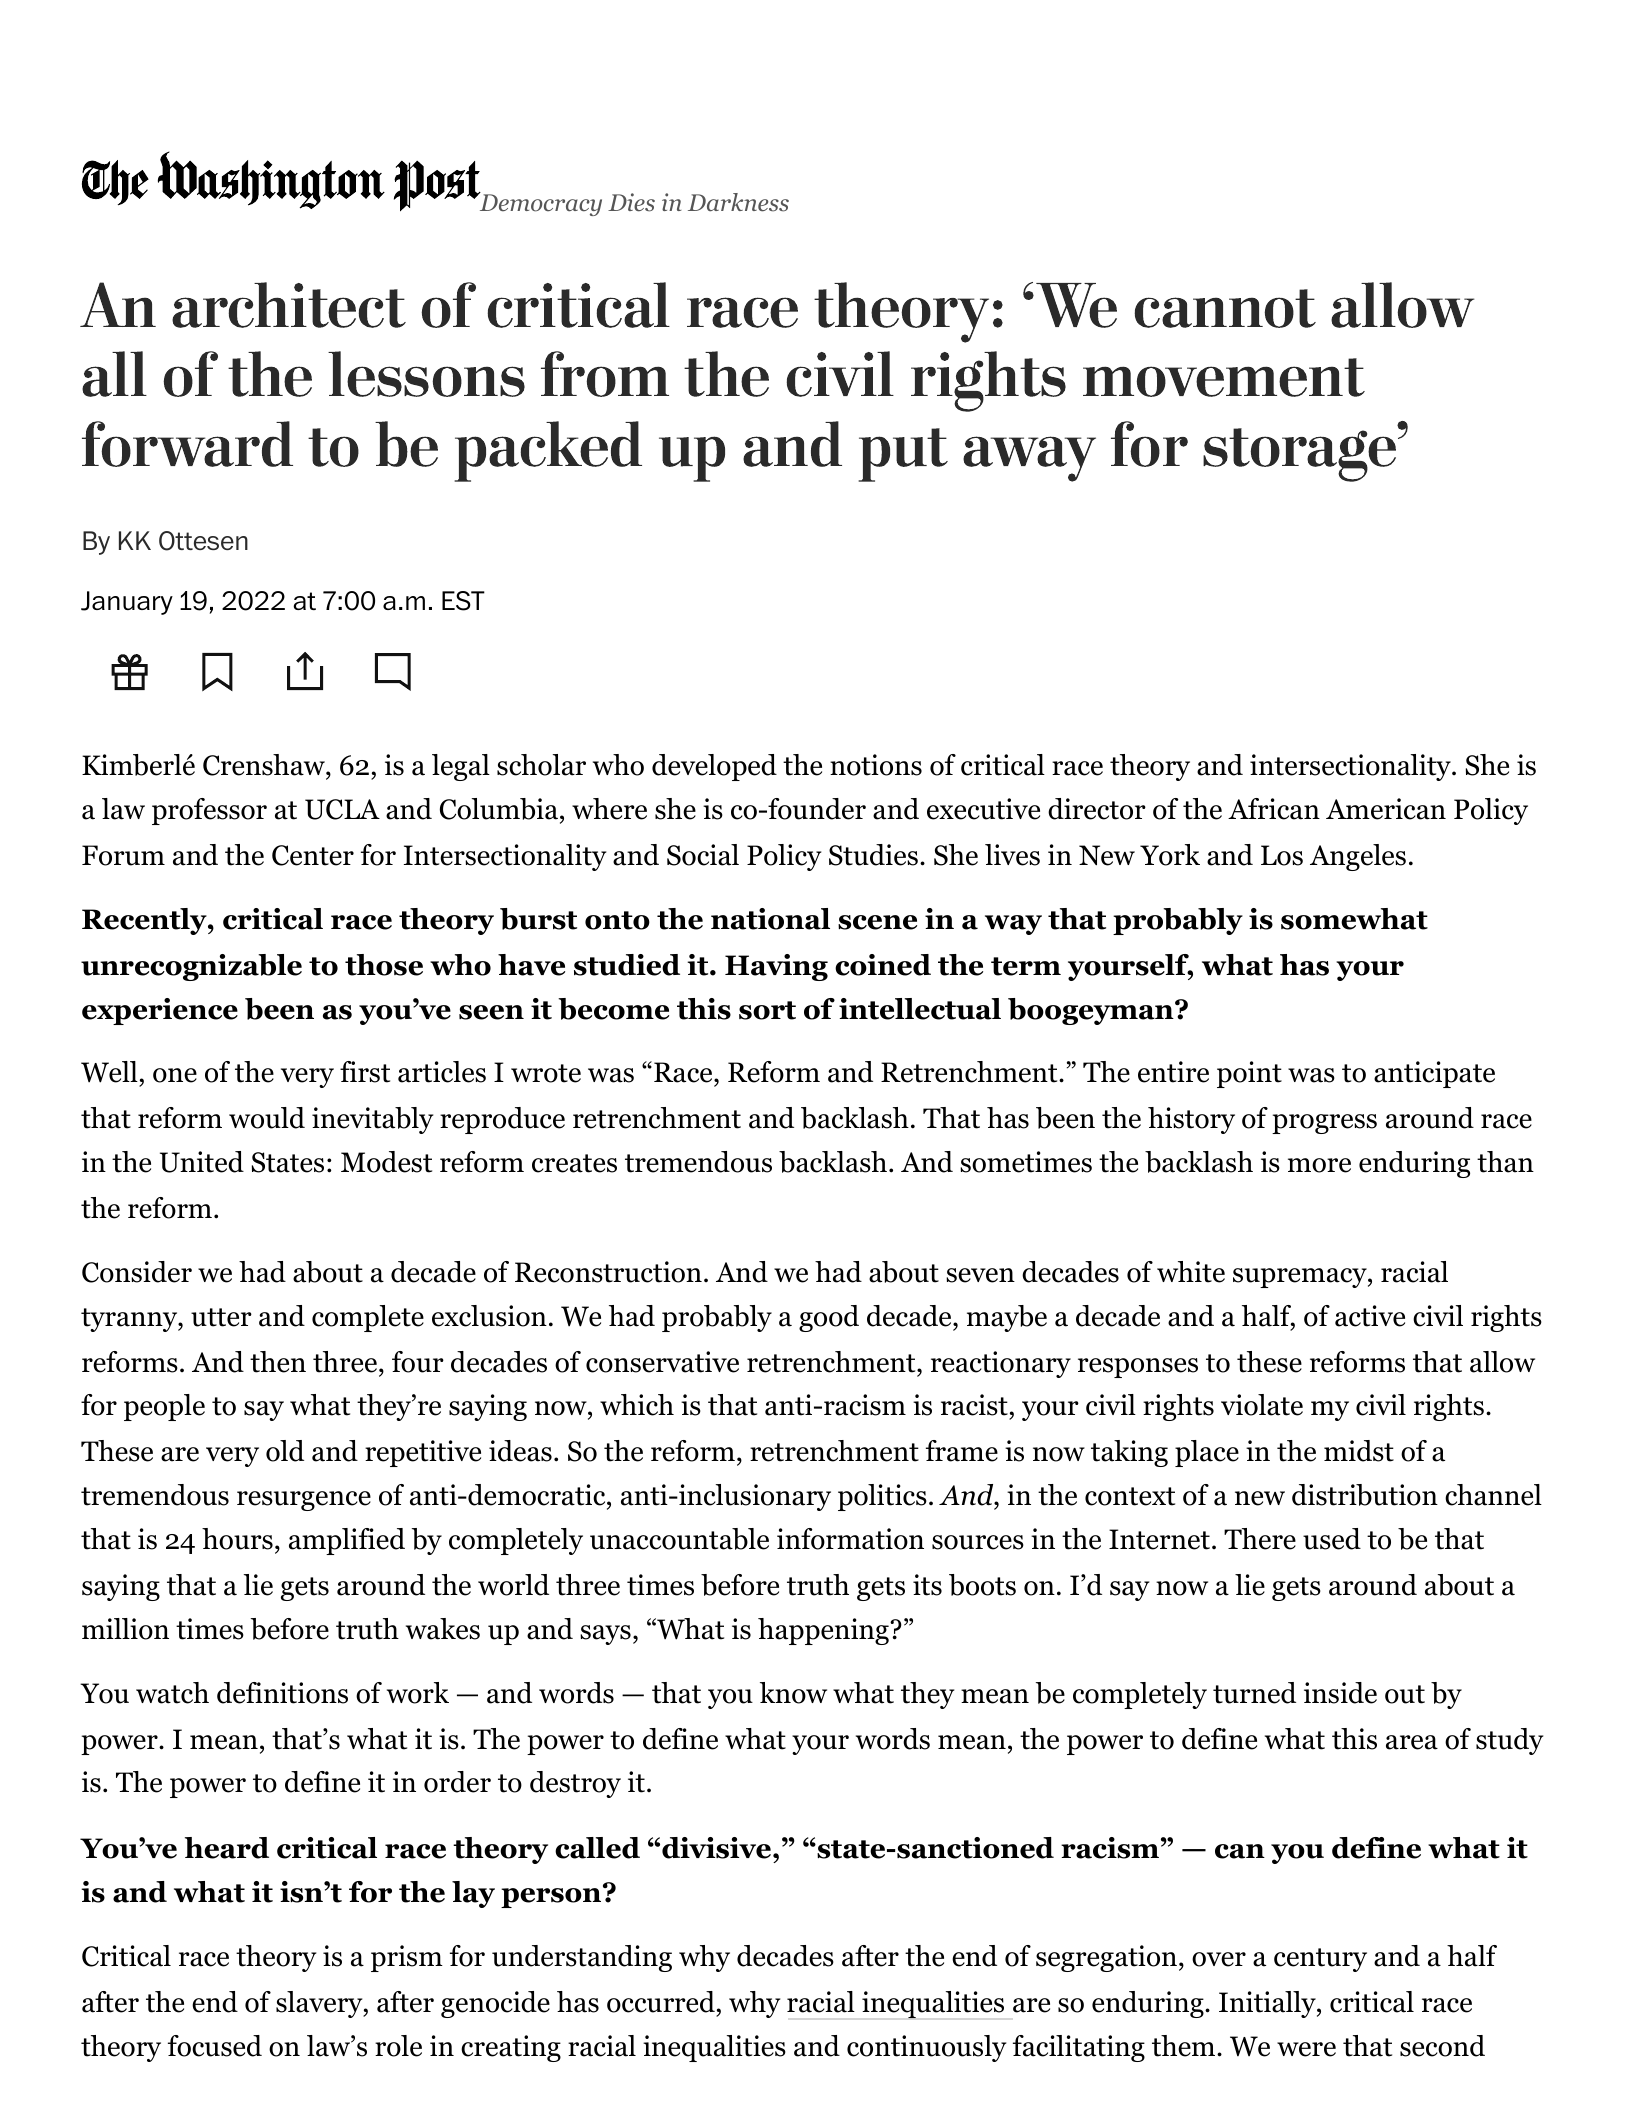  What do you see at coordinates (407, 1958) in the screenshot?
I see `prism` at bounding box center [407, 1958].
